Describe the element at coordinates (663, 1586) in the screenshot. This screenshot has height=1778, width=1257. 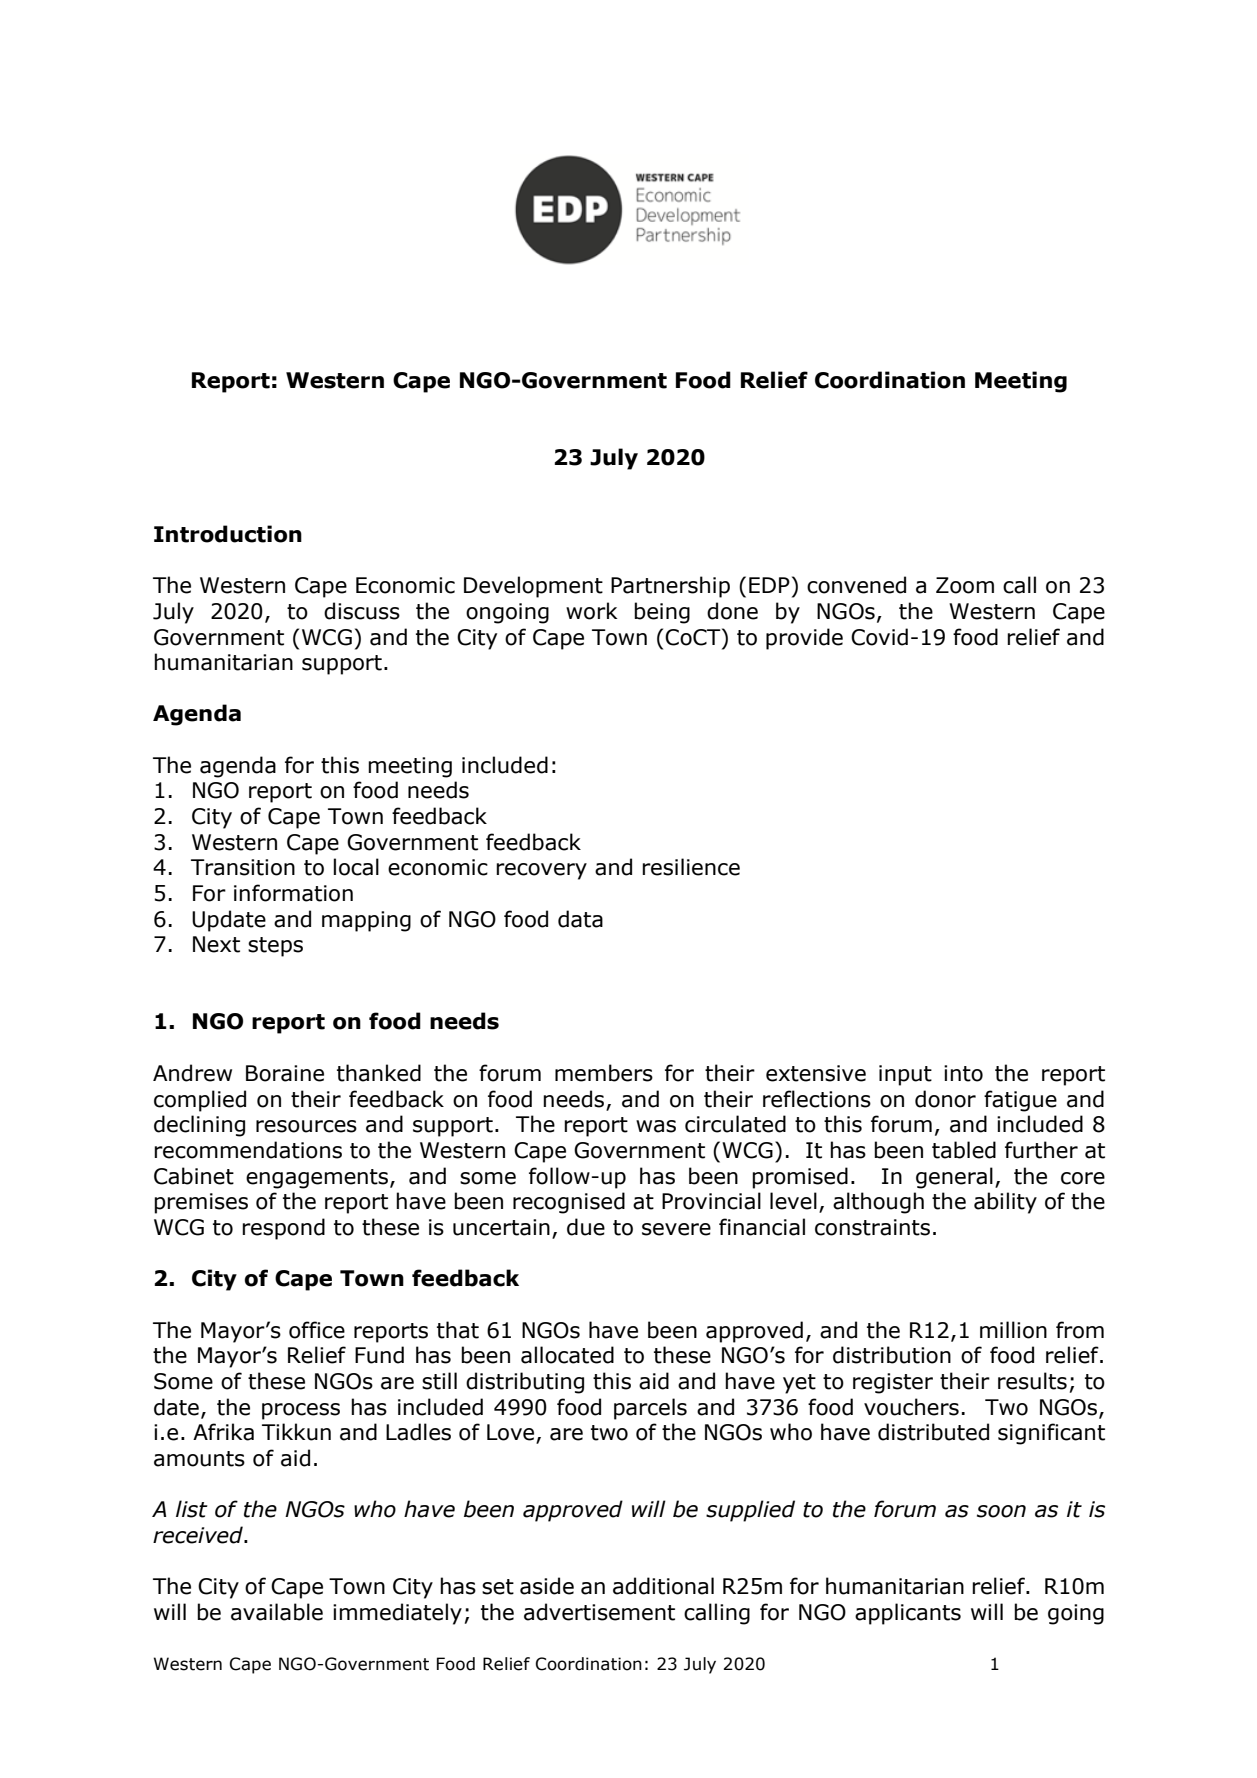
I see `additional` at that location.
